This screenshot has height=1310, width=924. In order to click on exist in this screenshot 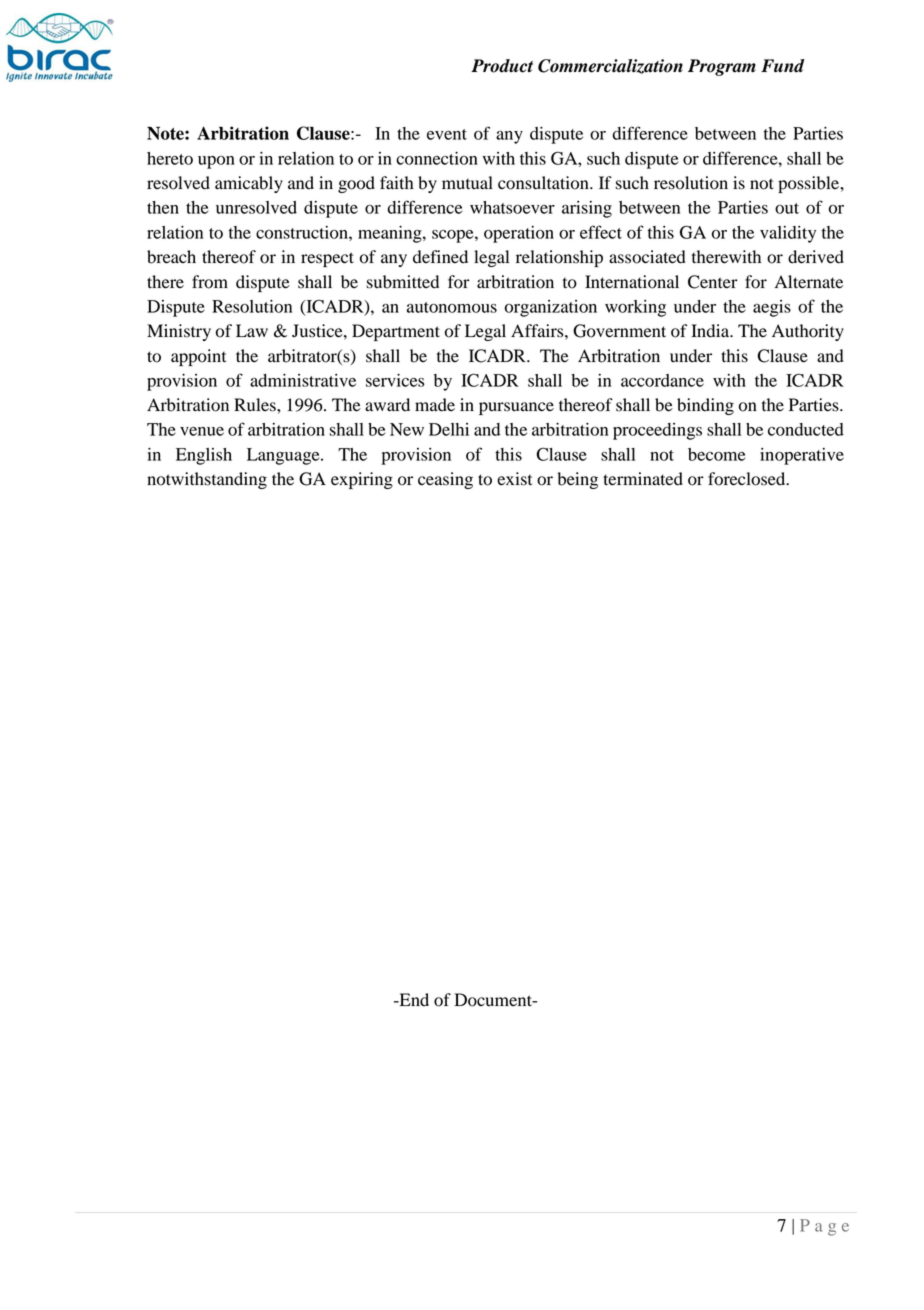, I will do `click(514, 479)`.
